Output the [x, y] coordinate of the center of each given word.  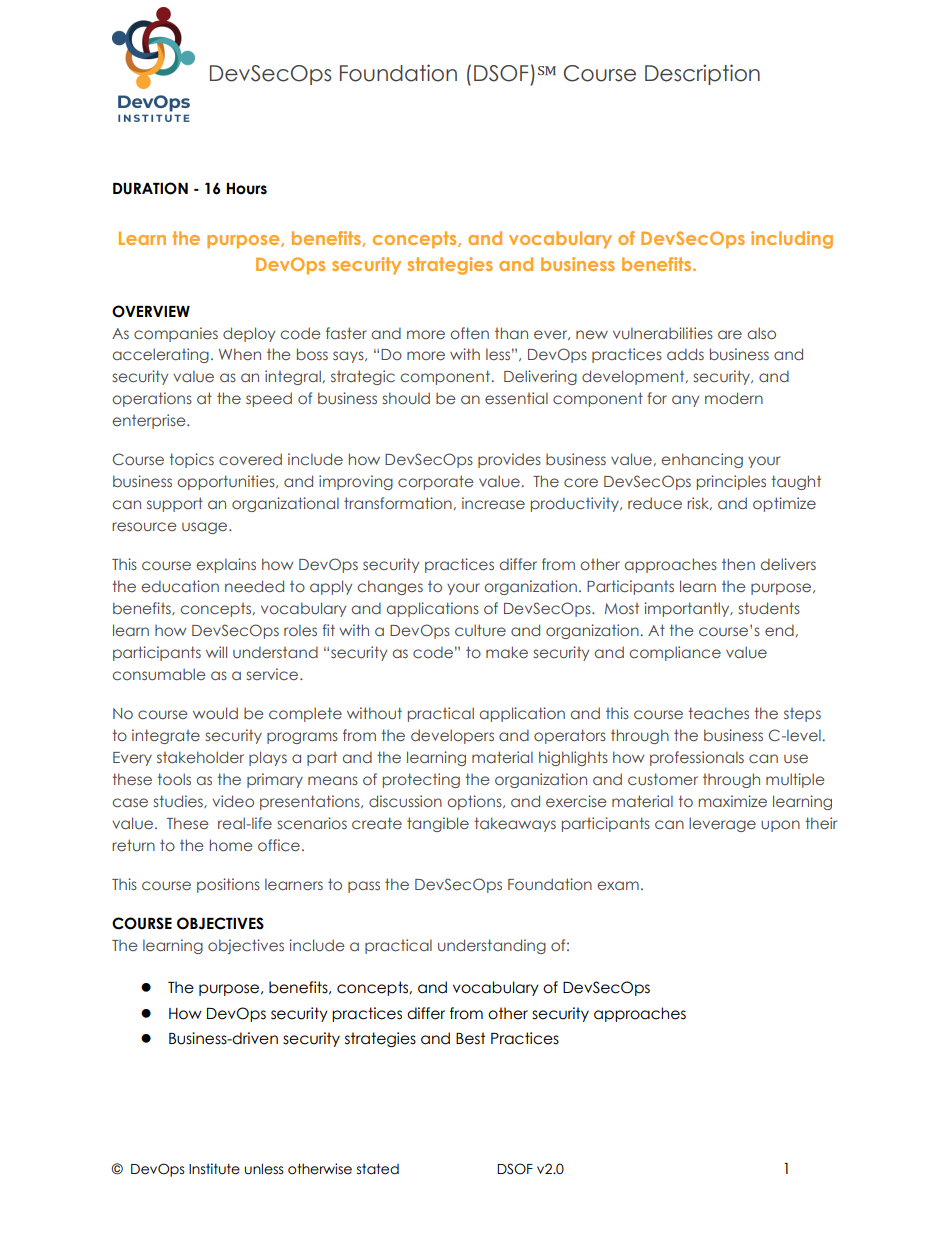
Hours [247, 189]
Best [471, 1038]
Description [702, 74]
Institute [214, 1169]
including [792, 240]
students [769, 608]
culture [480, 630]
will [216, 652]
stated [378, 1169]
